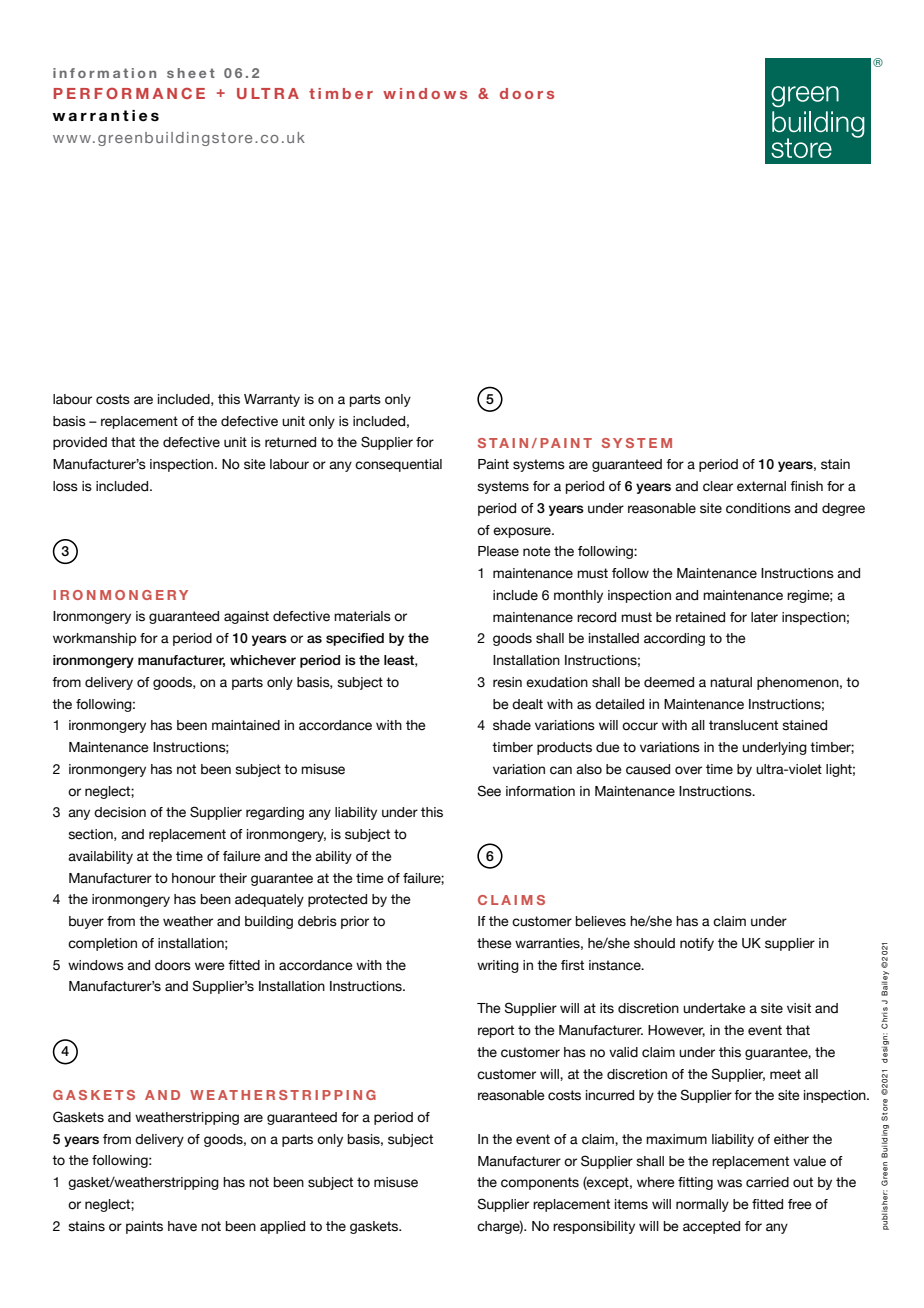  Describe the element at coordinates (398, 465) in the screenshot. I see `consequential` at that location.
